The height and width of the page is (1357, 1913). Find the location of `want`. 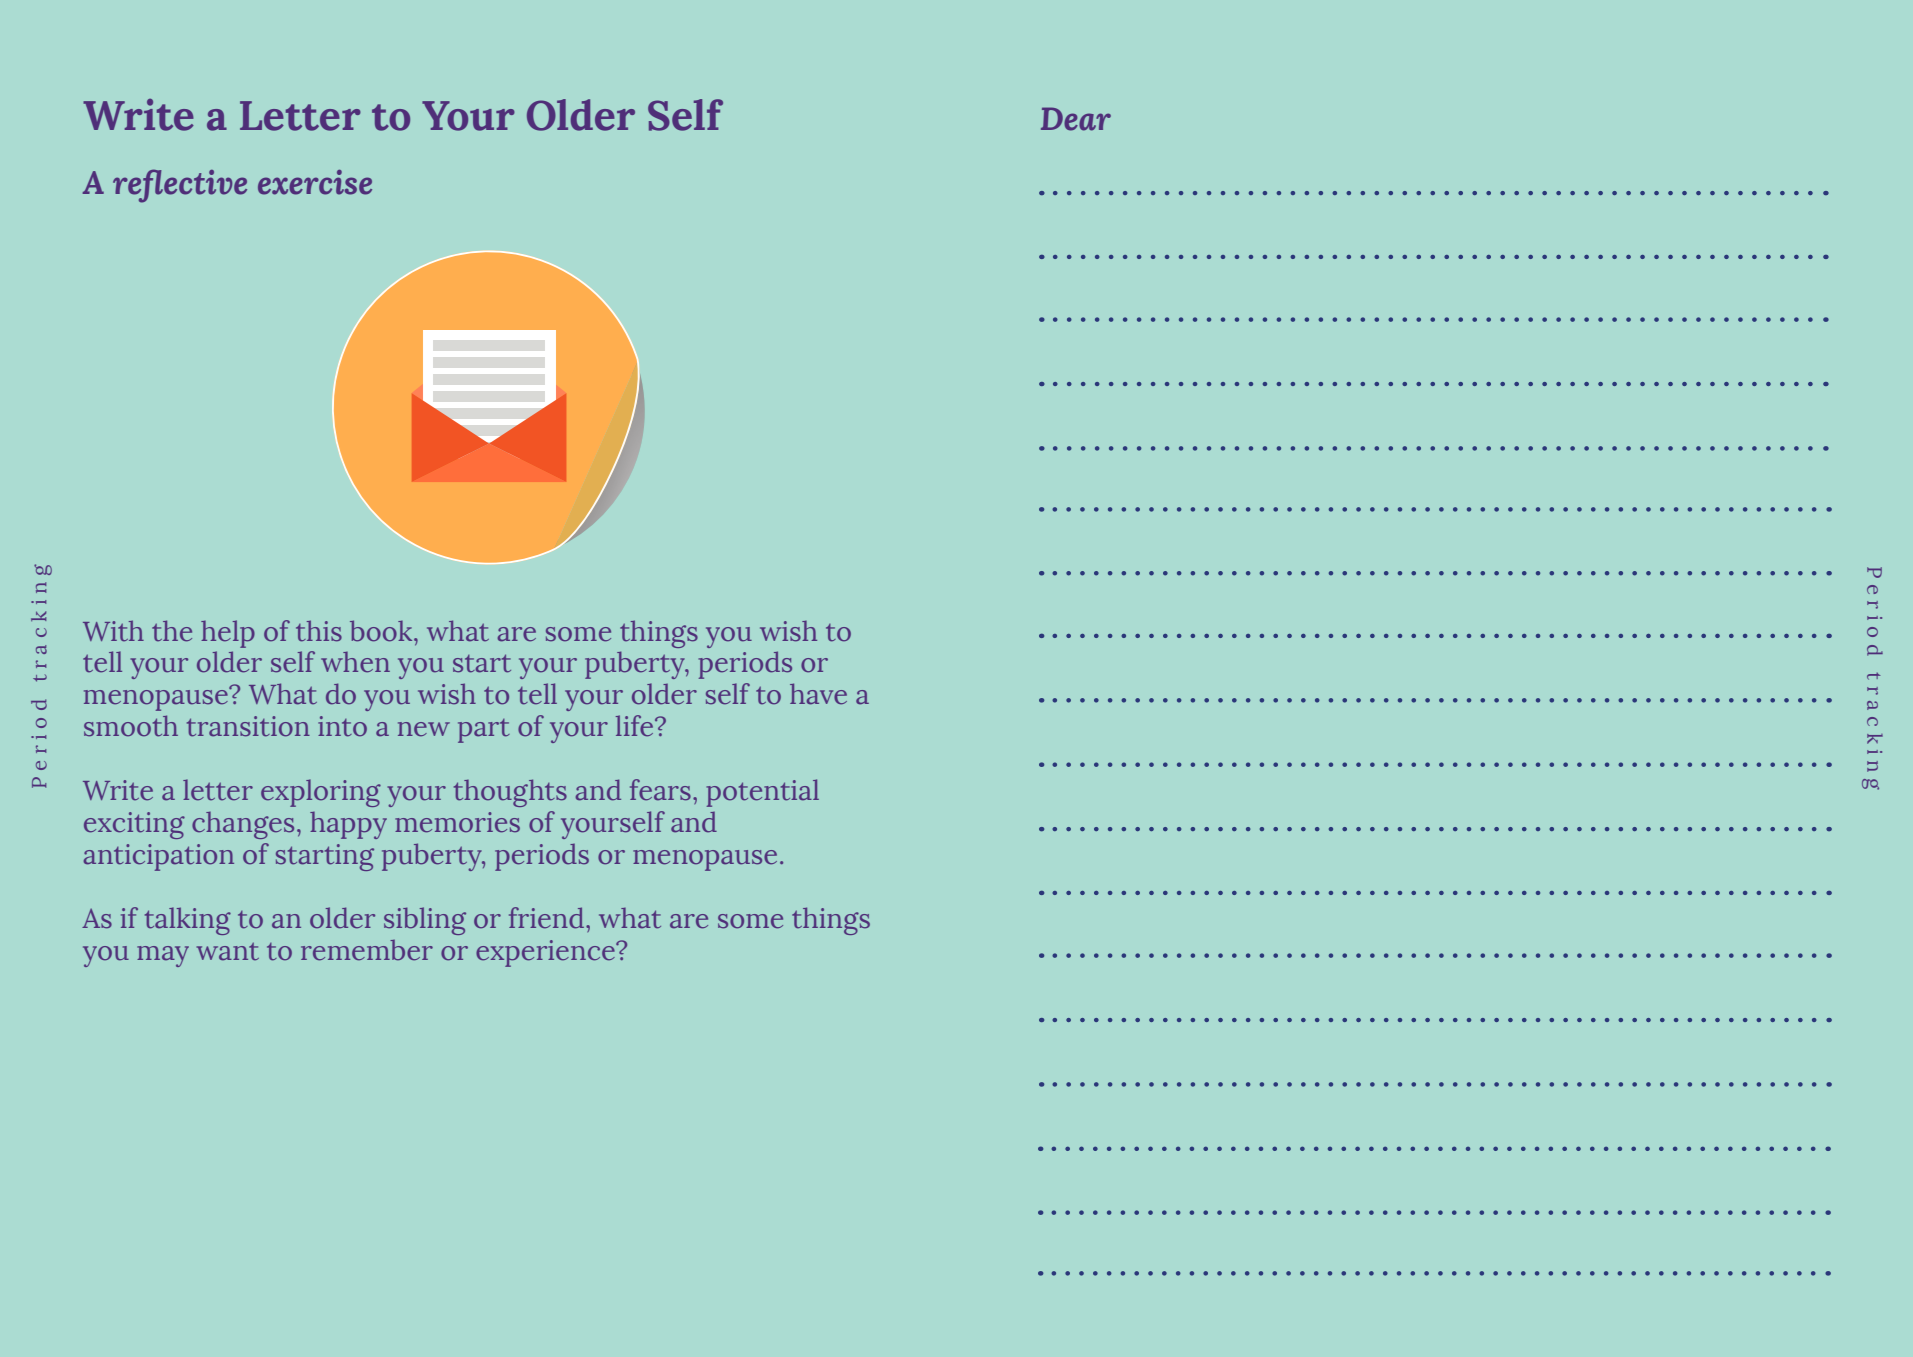

want is located at coordinates (228, 952).
